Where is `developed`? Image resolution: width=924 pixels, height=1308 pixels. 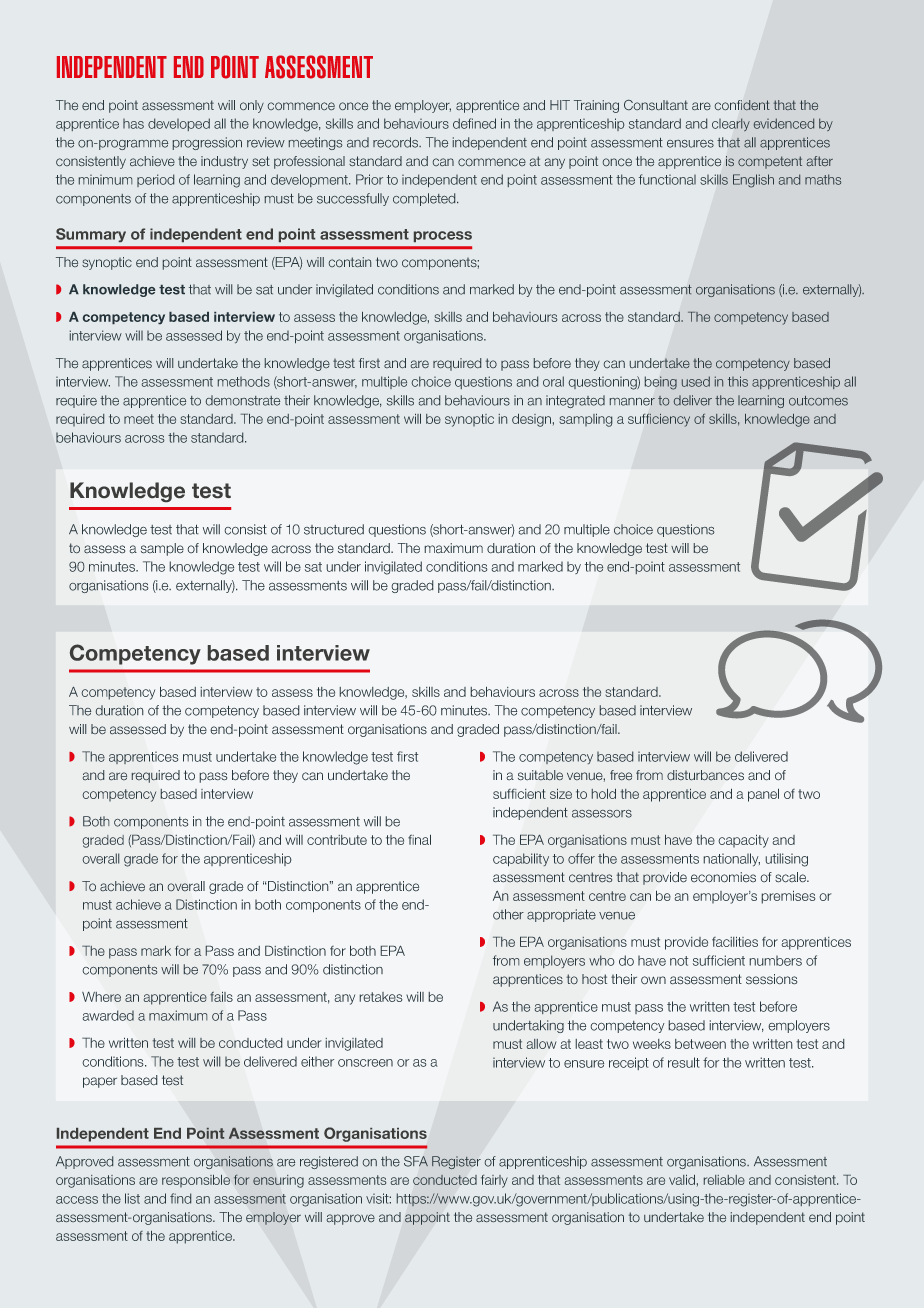 developed is located at coordinates (179, 124).
